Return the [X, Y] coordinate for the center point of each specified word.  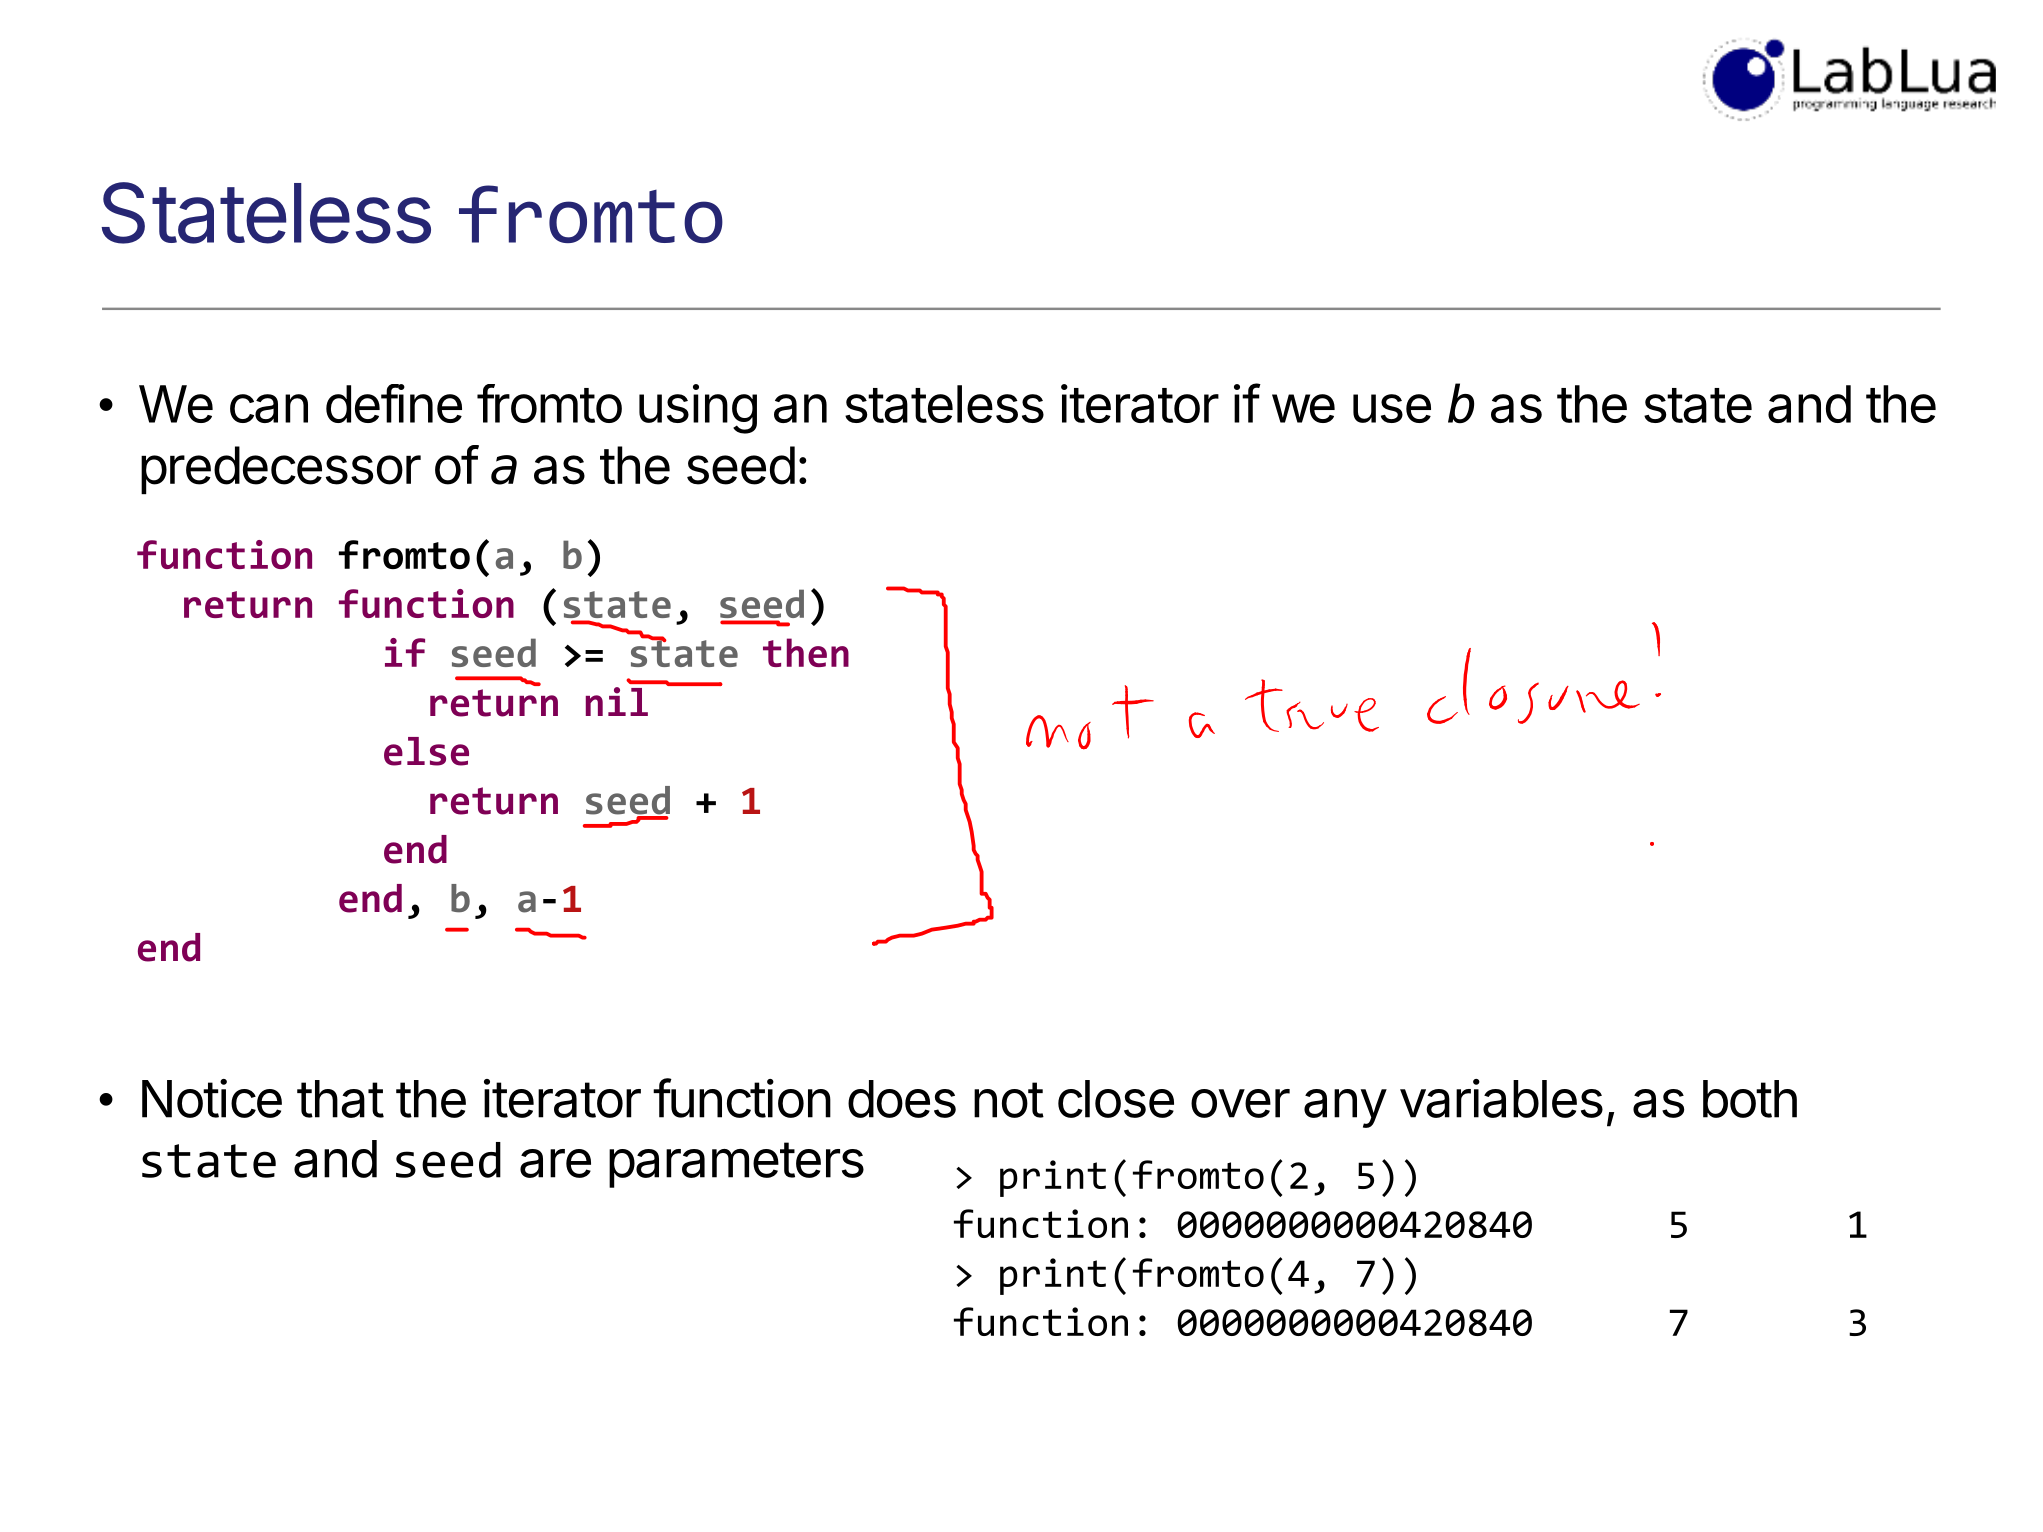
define [394, 403]
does [902, 1099]
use [1392, 408]
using [698, 409]
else [426, 751]
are [555, 1163]
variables [1501, 1098]
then [806, 652]
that [340, 1099]
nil [617, 701]
